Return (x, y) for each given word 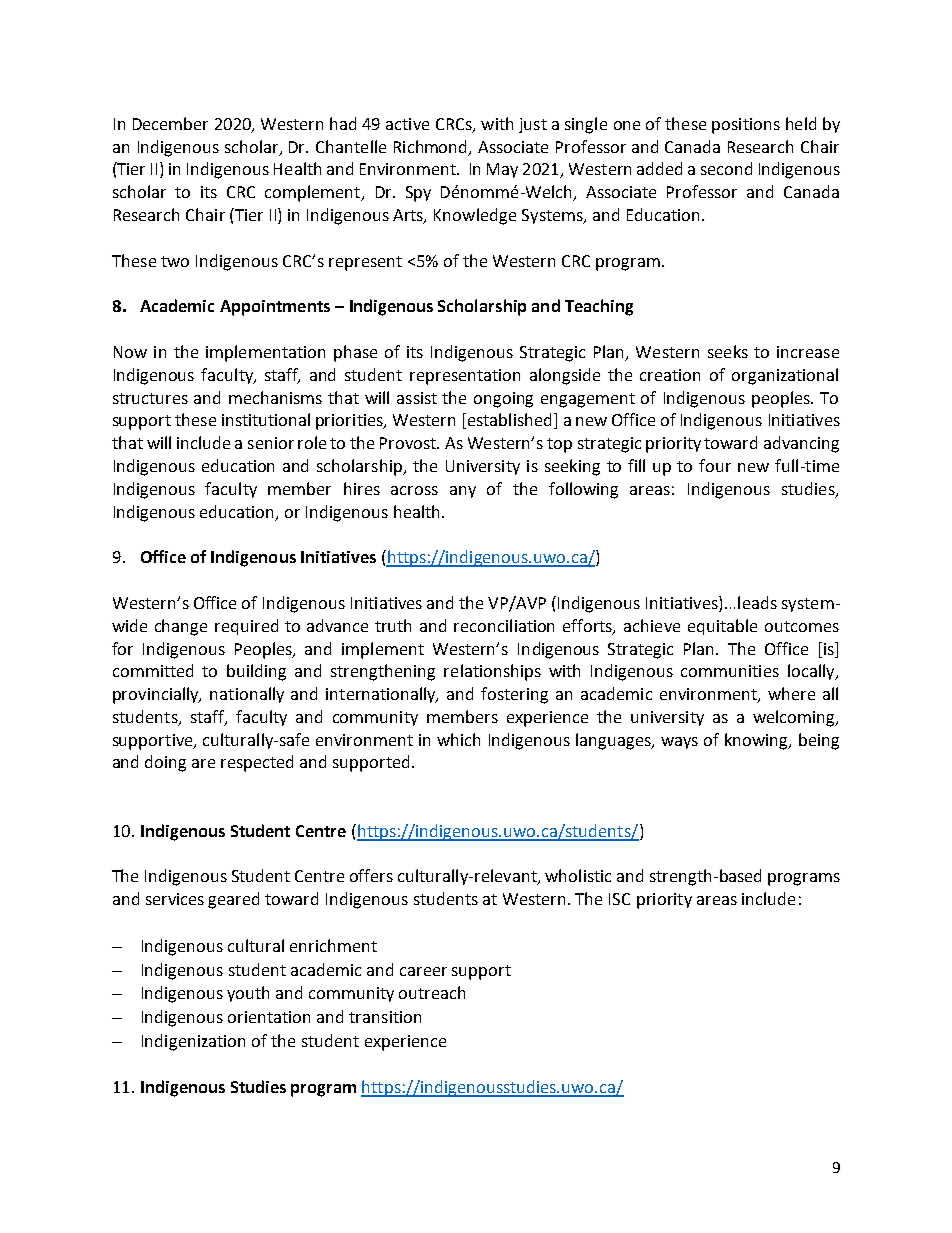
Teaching (599, 307)
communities (730, 671)
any (463, 492)
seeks (728, 351)
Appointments (275, 308)
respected (257, 763)
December (170, 123)
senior (271, 443)
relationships (492, 672)
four (715, 465)
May (502, 170)
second (726, 168)
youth (248, 994)
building (256, 672)
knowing (757, 741)
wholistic (578, 875)
